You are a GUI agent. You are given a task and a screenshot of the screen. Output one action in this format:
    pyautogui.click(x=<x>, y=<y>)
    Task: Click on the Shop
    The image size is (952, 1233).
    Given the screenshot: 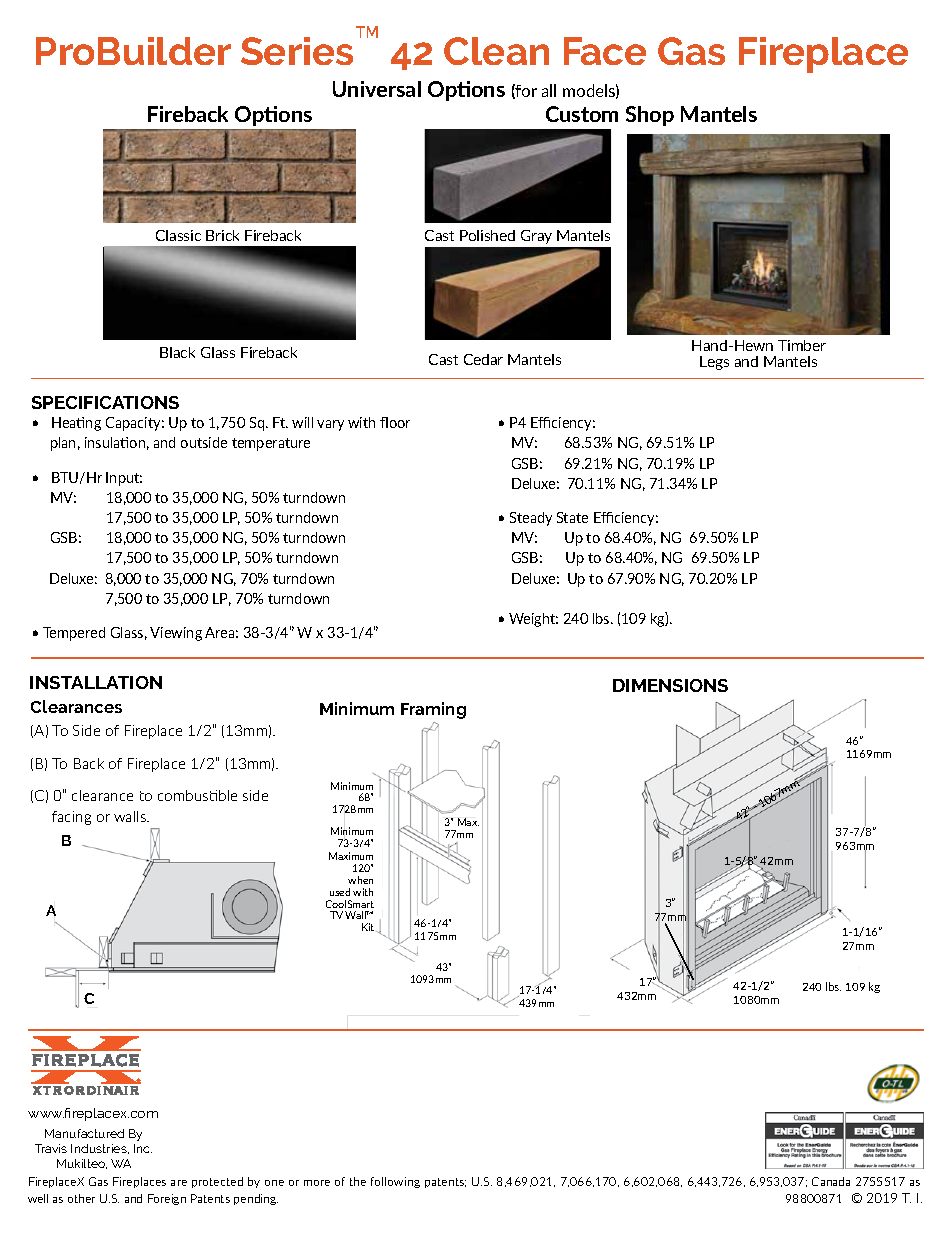 What is the action you would take?
    pyautogui.click(x=650, y=116)
